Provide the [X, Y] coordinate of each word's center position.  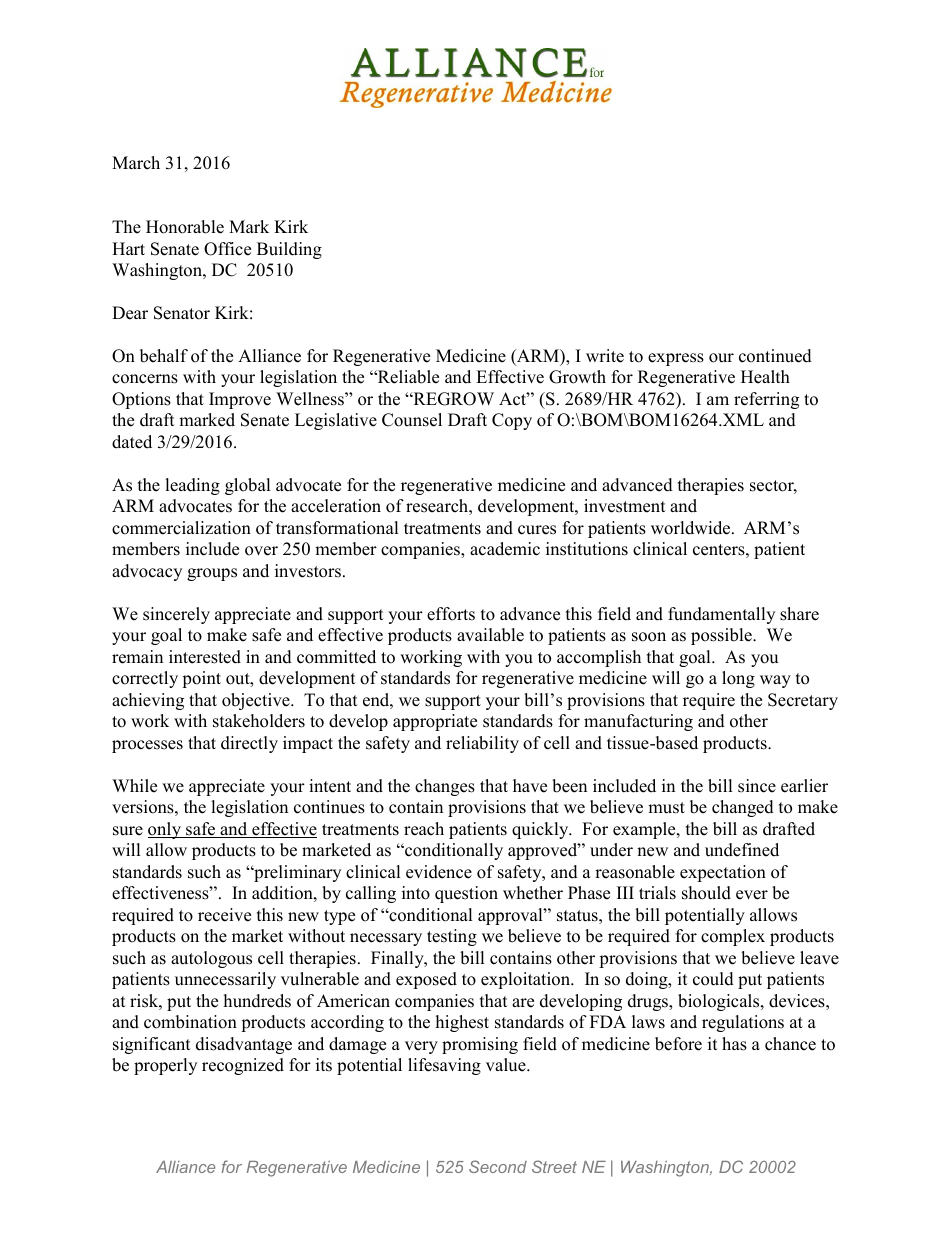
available [490, 635]
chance [790, 1044]
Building [289, 250]
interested [205, 657]
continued [775, 356]
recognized [243, 1066]
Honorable [185, 227]
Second [498, 1166]
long [738, 679]
